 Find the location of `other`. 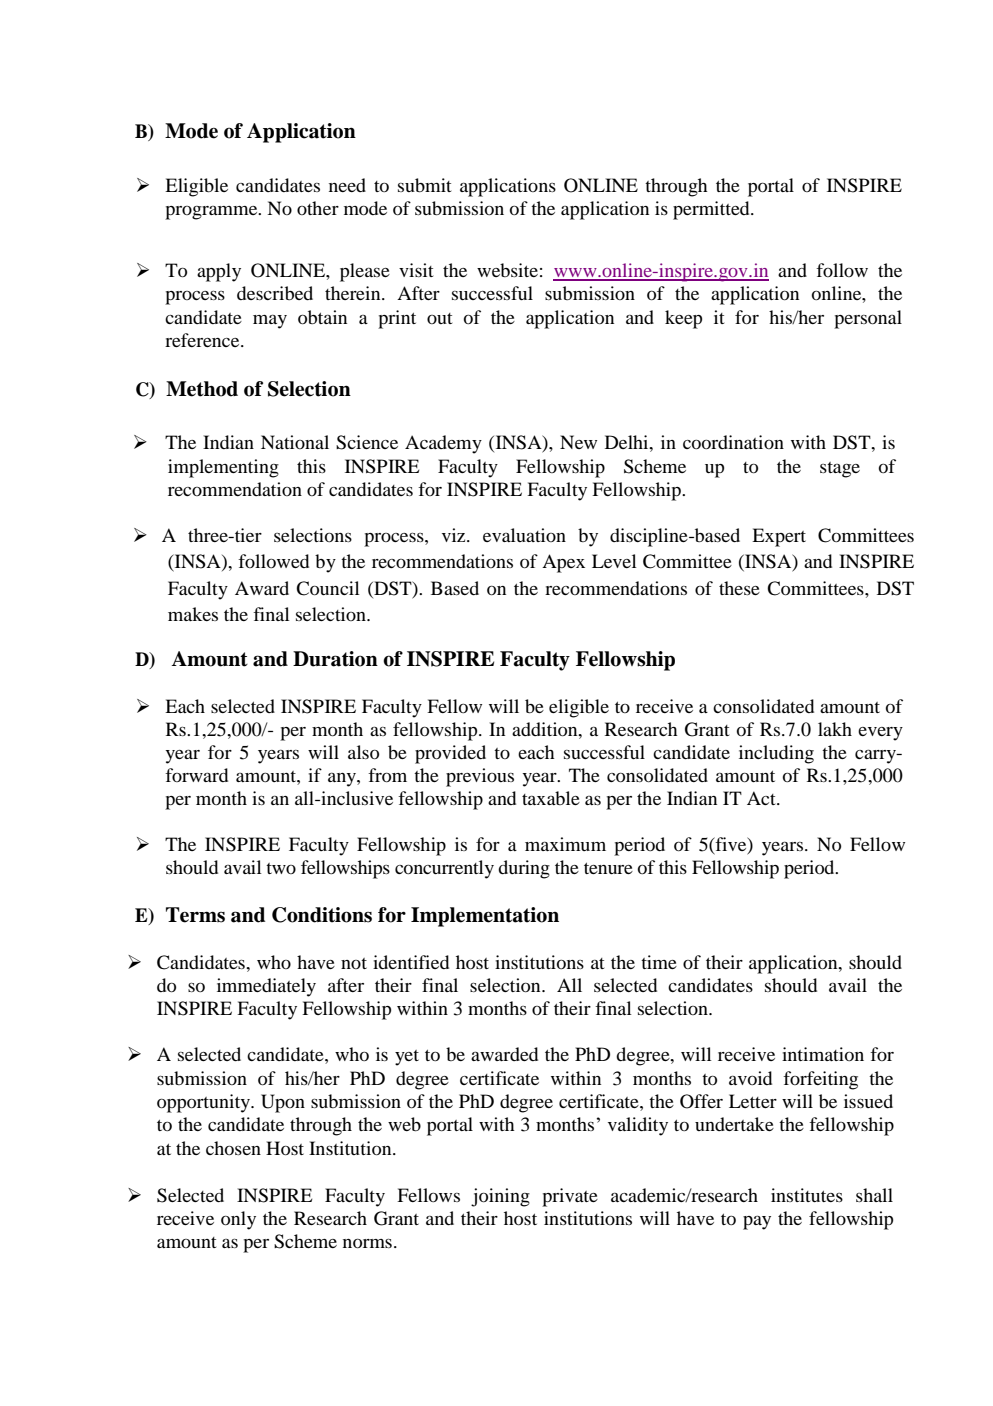

other is located at coordinates (318, 208).
